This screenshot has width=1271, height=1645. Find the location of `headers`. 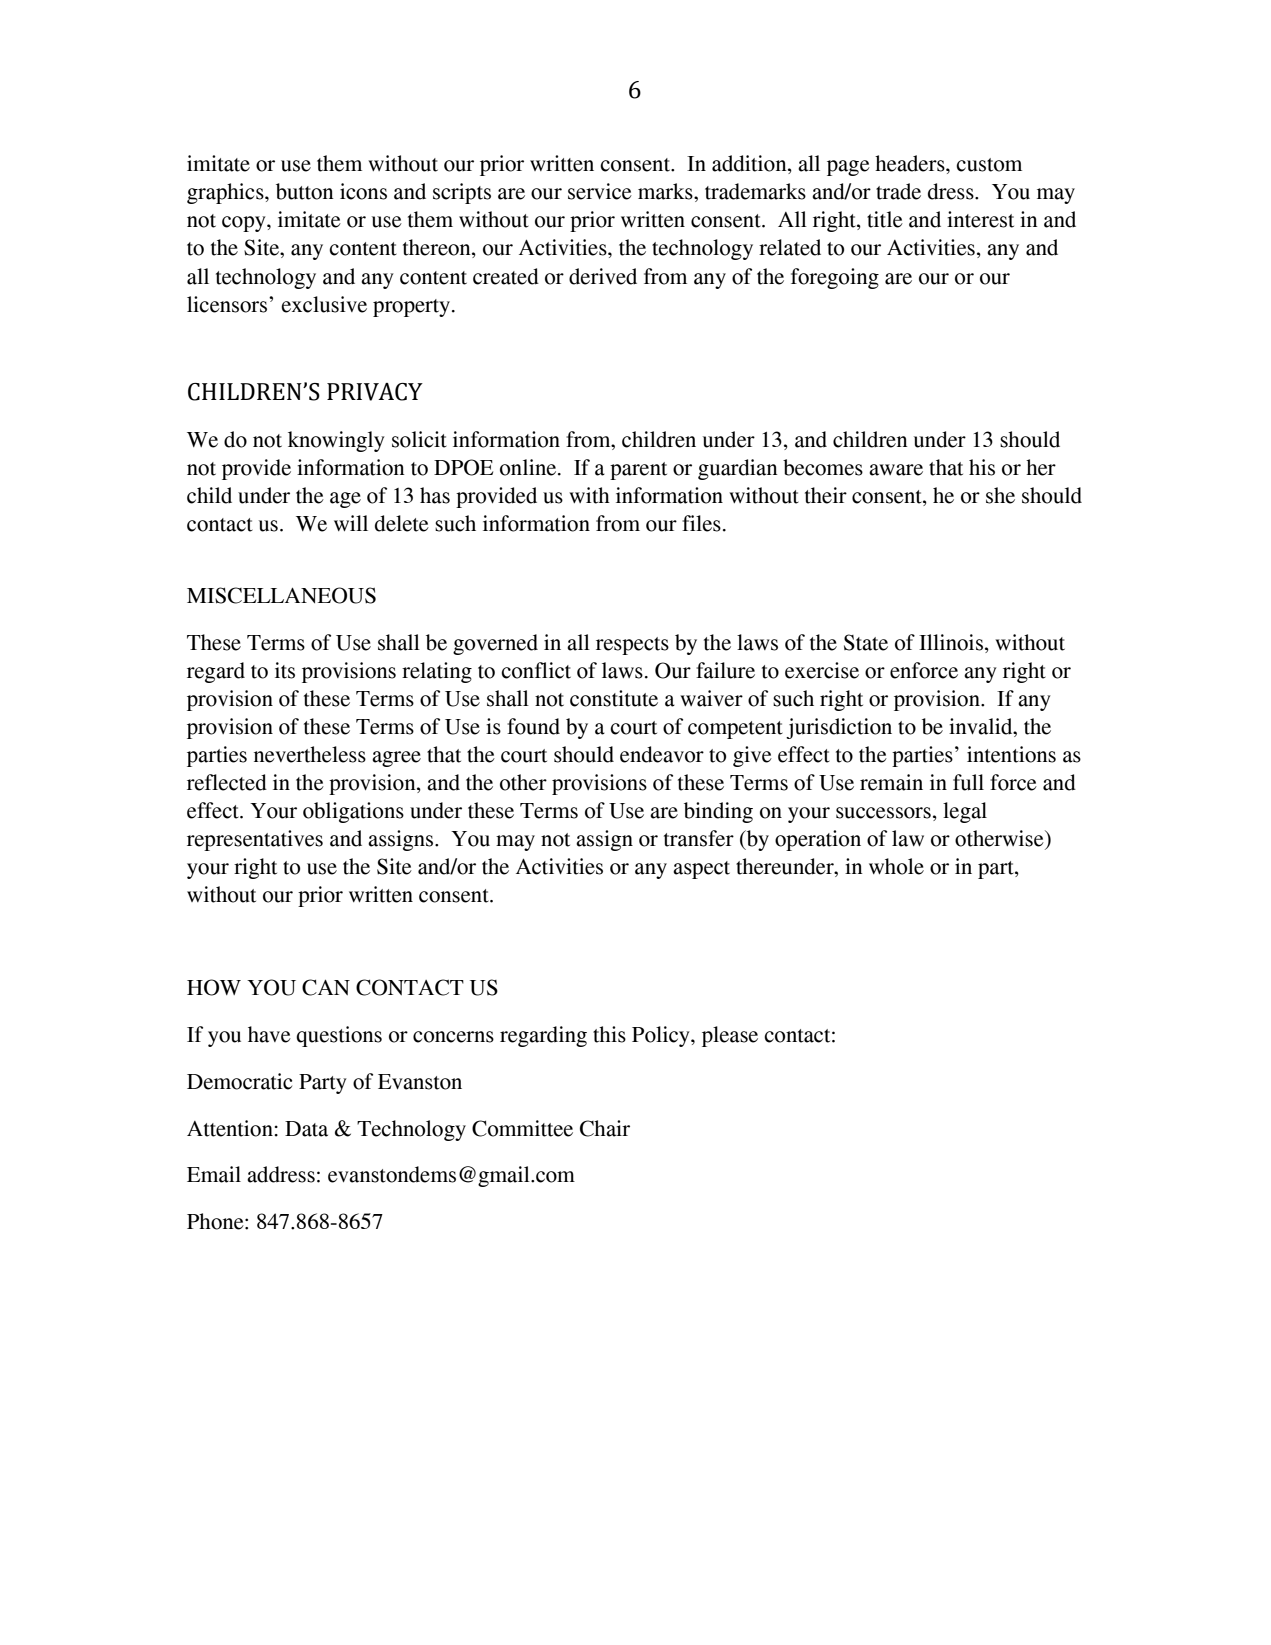

headers is located at coordinates (911, 163).
